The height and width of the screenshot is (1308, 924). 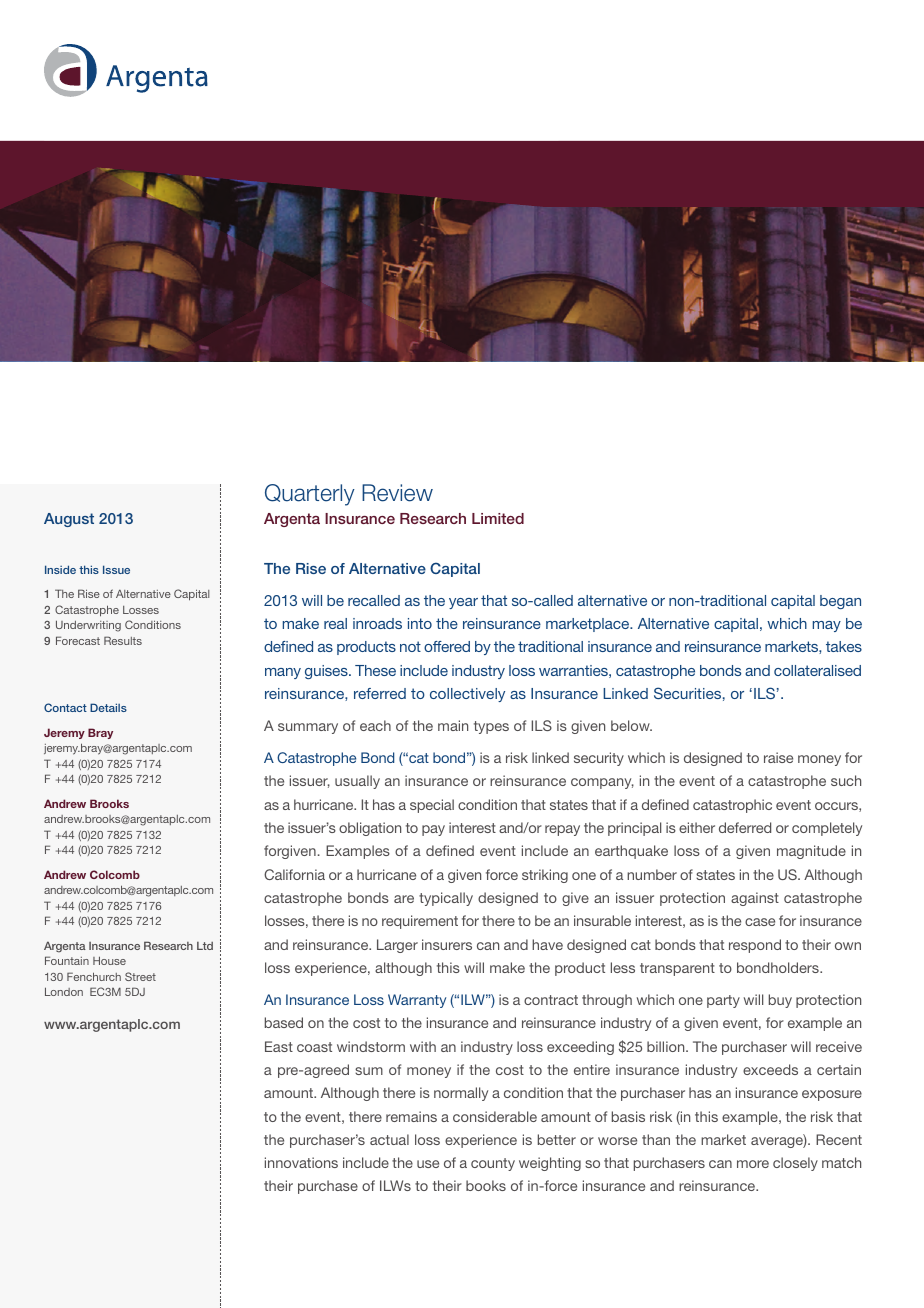 I want to click on collectively, so click(x=467, y=695).
